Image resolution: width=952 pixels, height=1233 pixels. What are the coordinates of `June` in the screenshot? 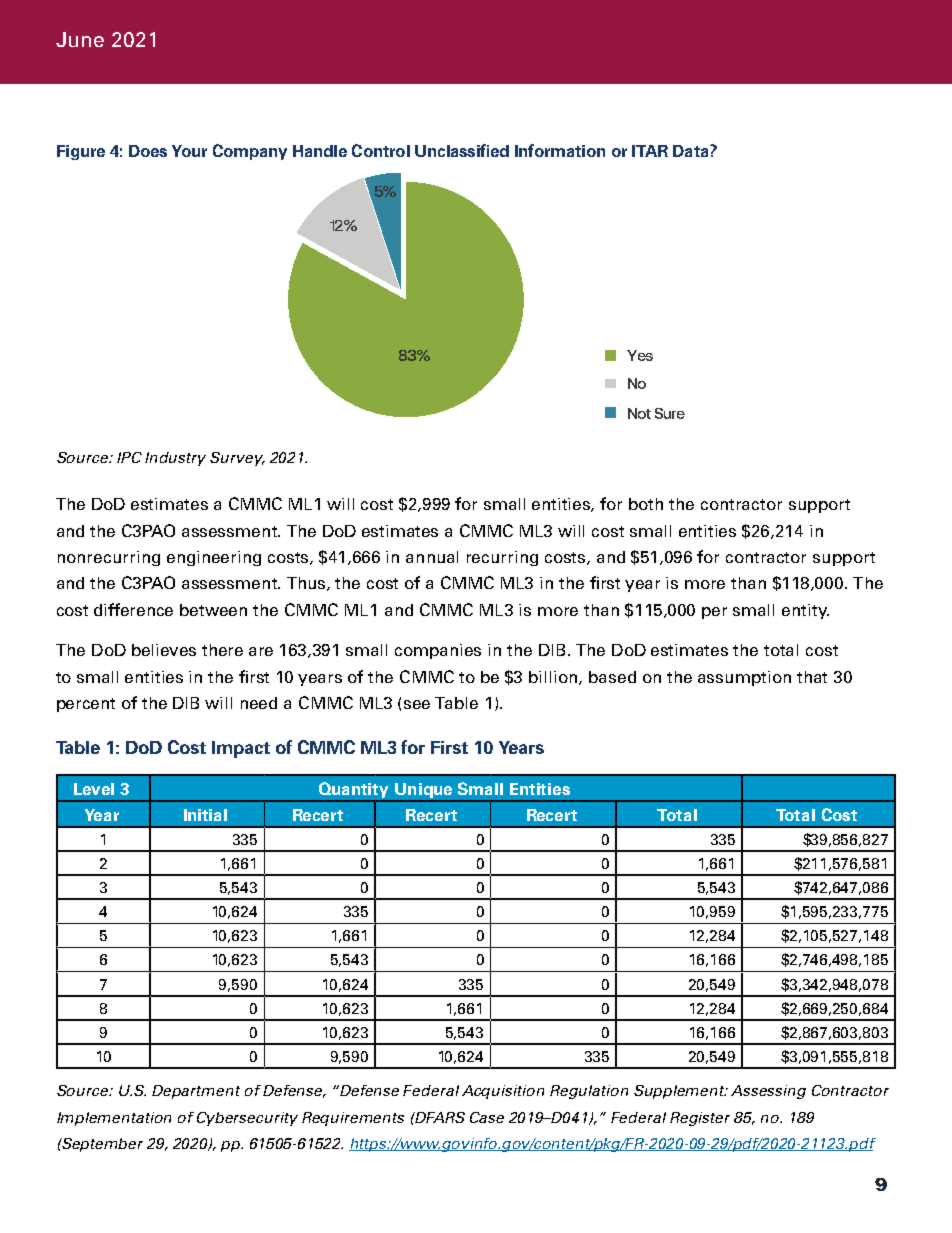 It's located at (80, 39).
